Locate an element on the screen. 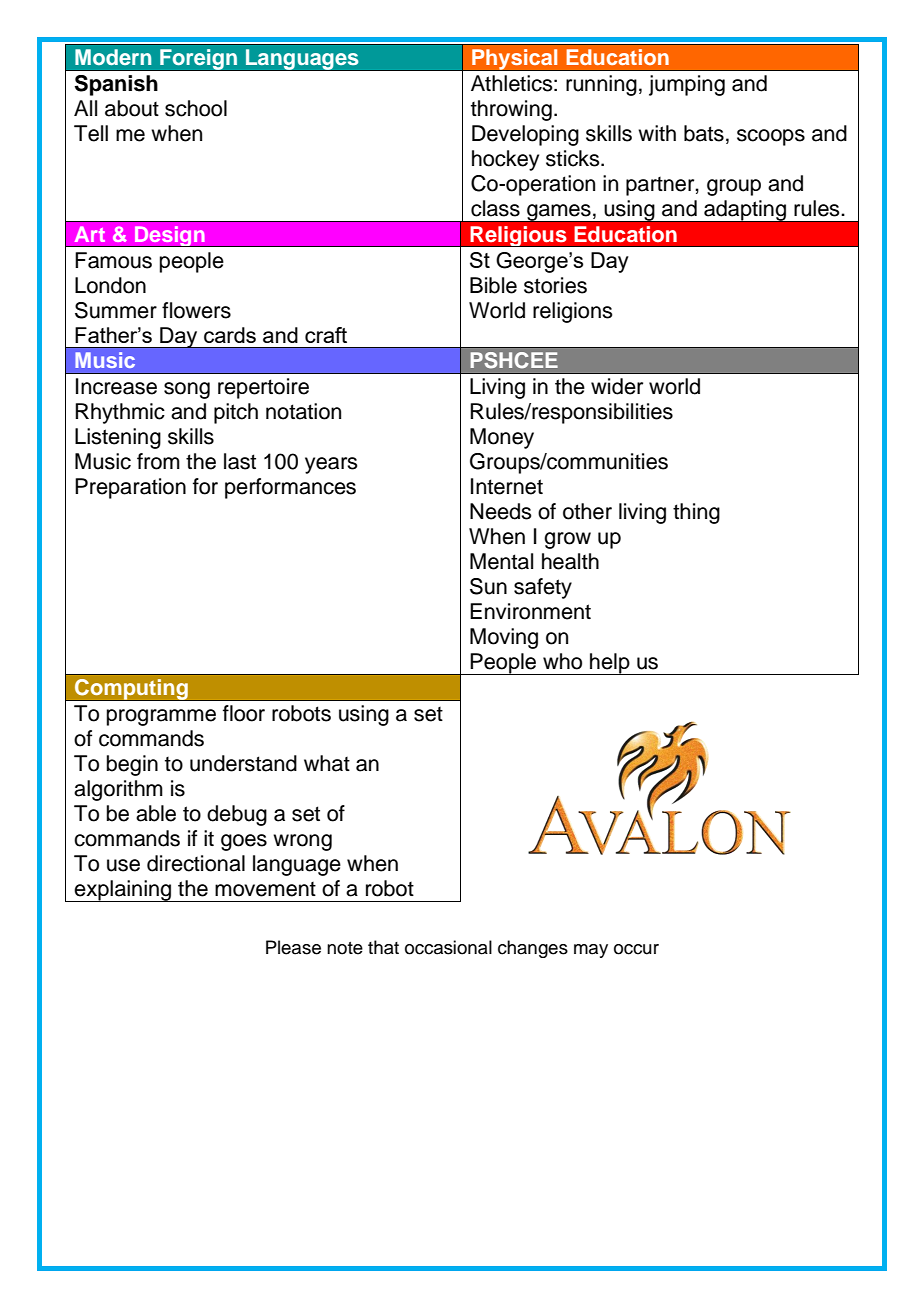  craft is located at coordinates (326, 335).
